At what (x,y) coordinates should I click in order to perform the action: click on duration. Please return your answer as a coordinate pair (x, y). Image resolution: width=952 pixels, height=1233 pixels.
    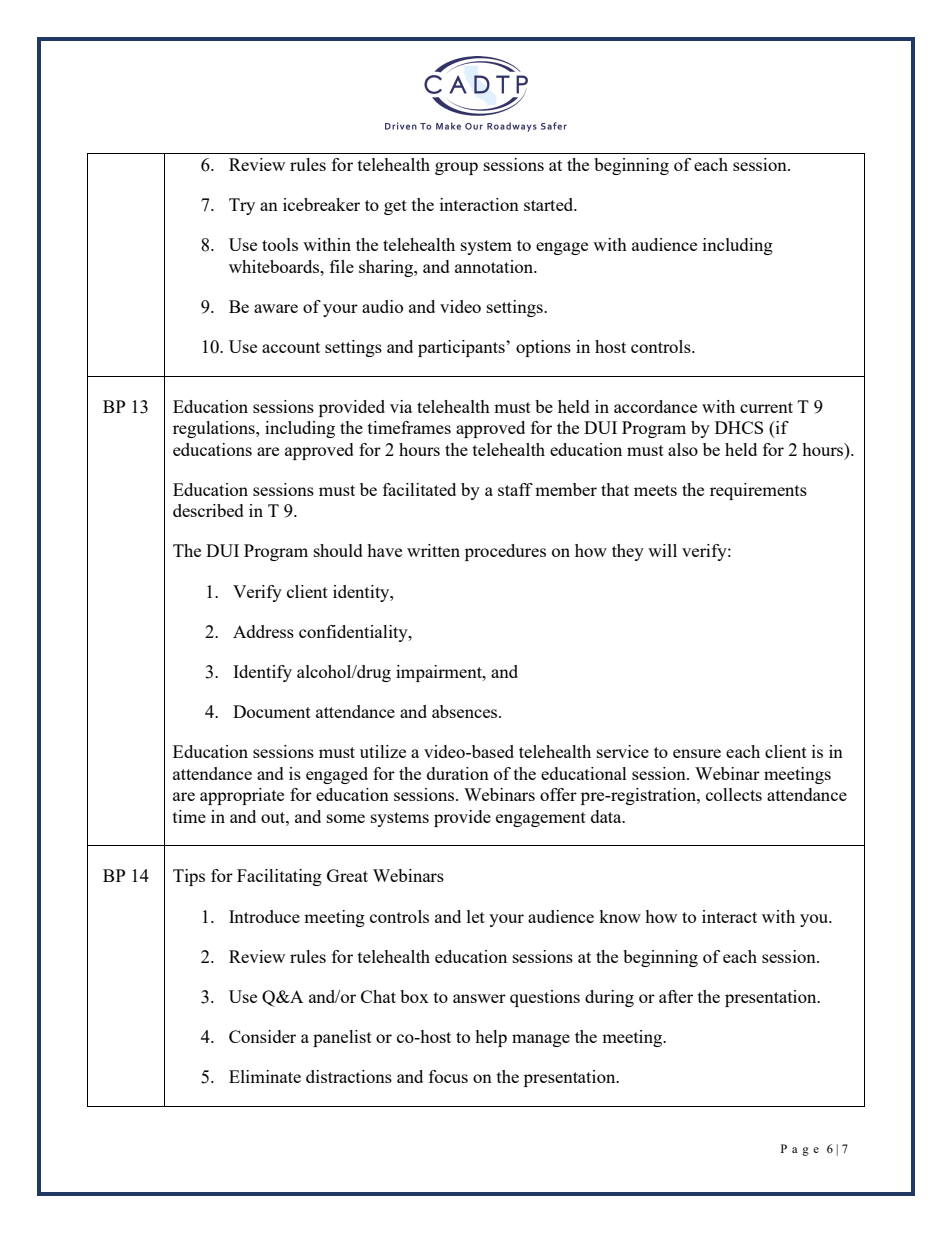
    Looking at the image, I should click on (458, 773).
